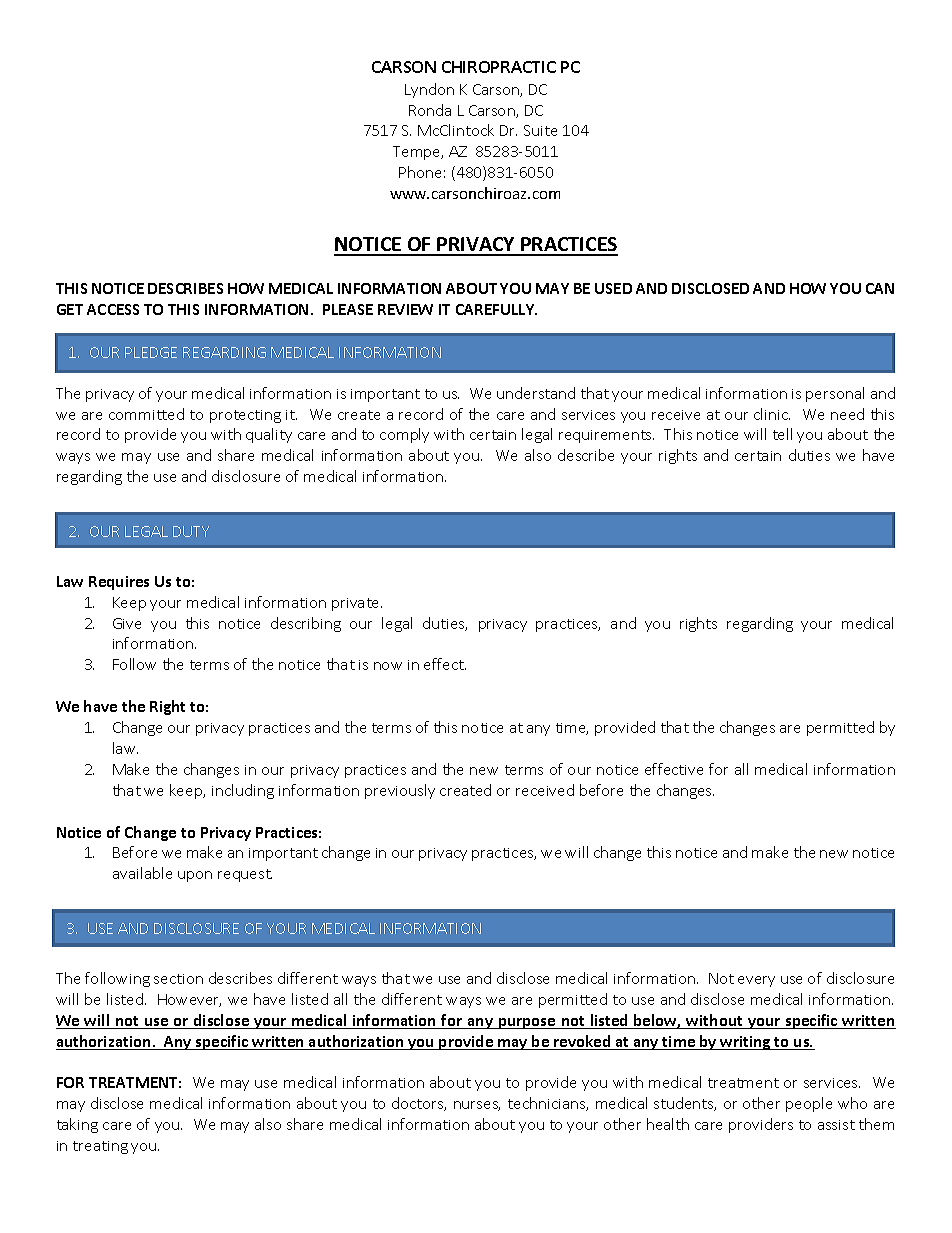 Image resolution: width=952 pixels, height=1233 pixels. I want to click on treating, so click(100, 1147).
